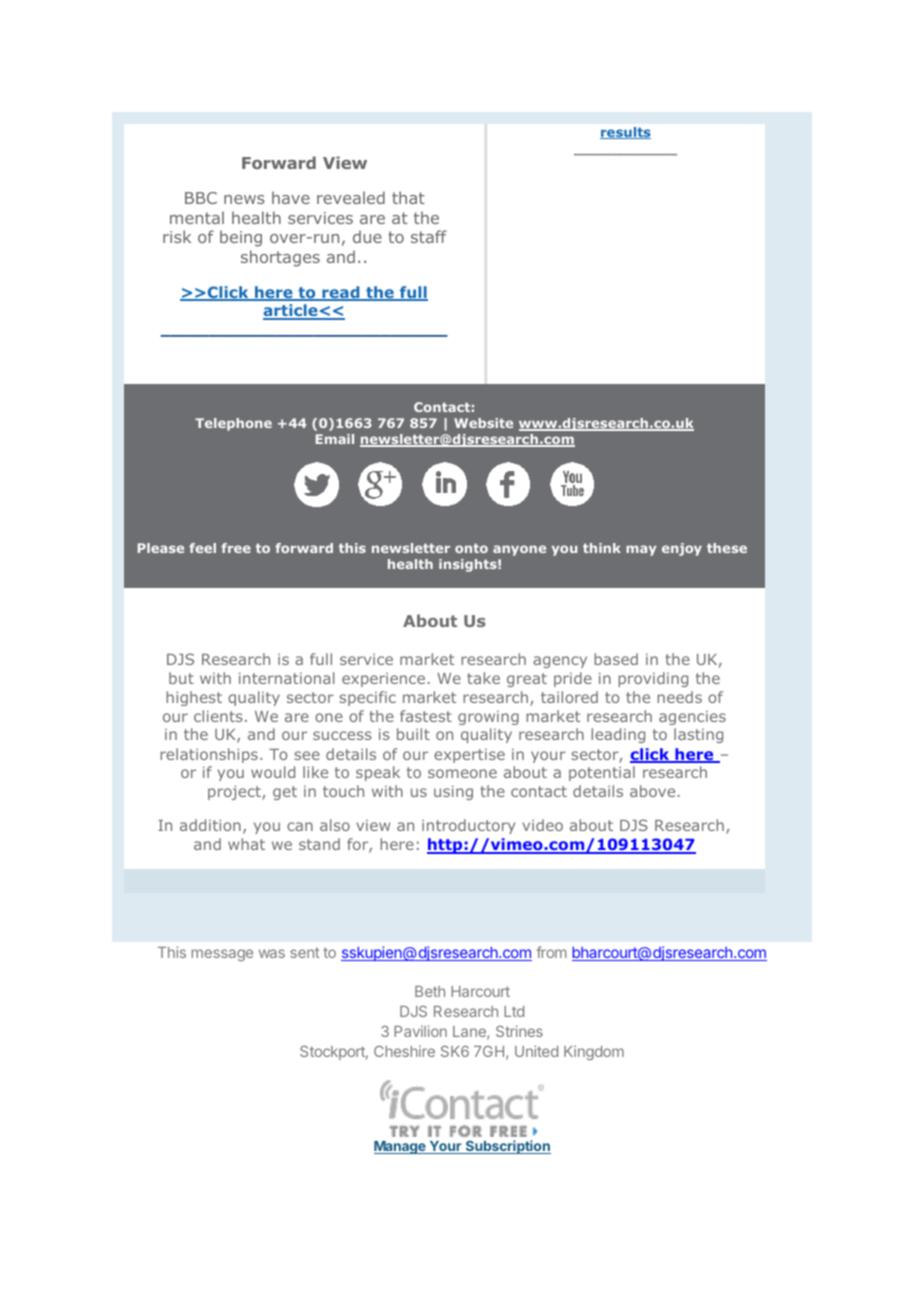 Image resolution: width=924 pixels, height=1308 pixels. What do you see at coordinates (483, 423) in the document?
I see `Website` at bounding box center [483, 423].
